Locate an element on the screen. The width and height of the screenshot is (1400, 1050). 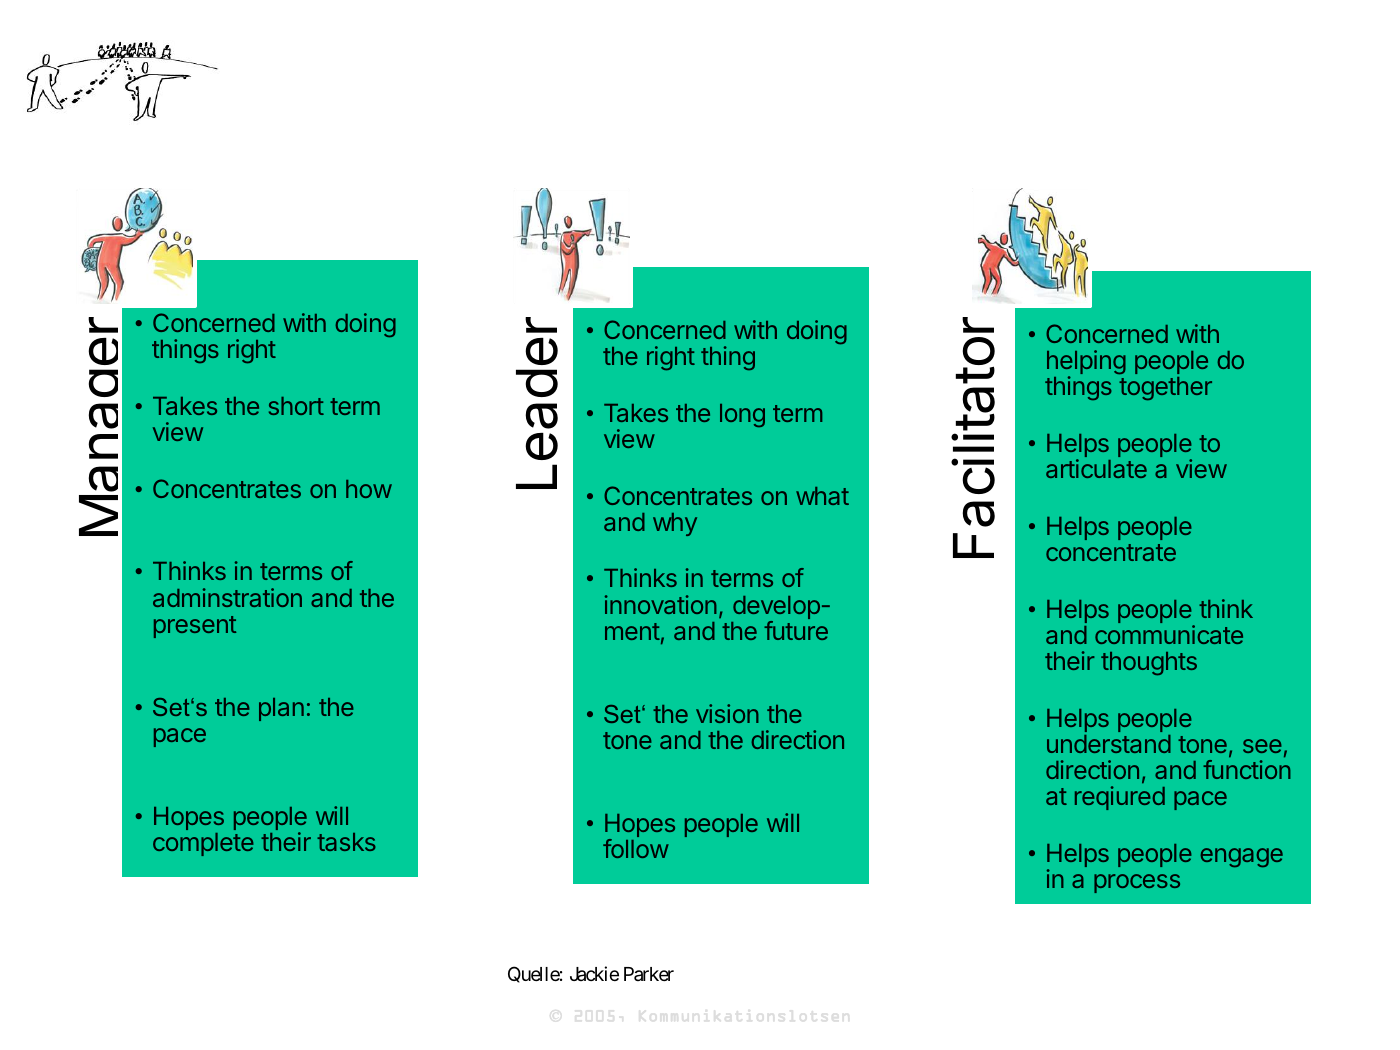
thoughts is located at coordinates (1149, 664).
